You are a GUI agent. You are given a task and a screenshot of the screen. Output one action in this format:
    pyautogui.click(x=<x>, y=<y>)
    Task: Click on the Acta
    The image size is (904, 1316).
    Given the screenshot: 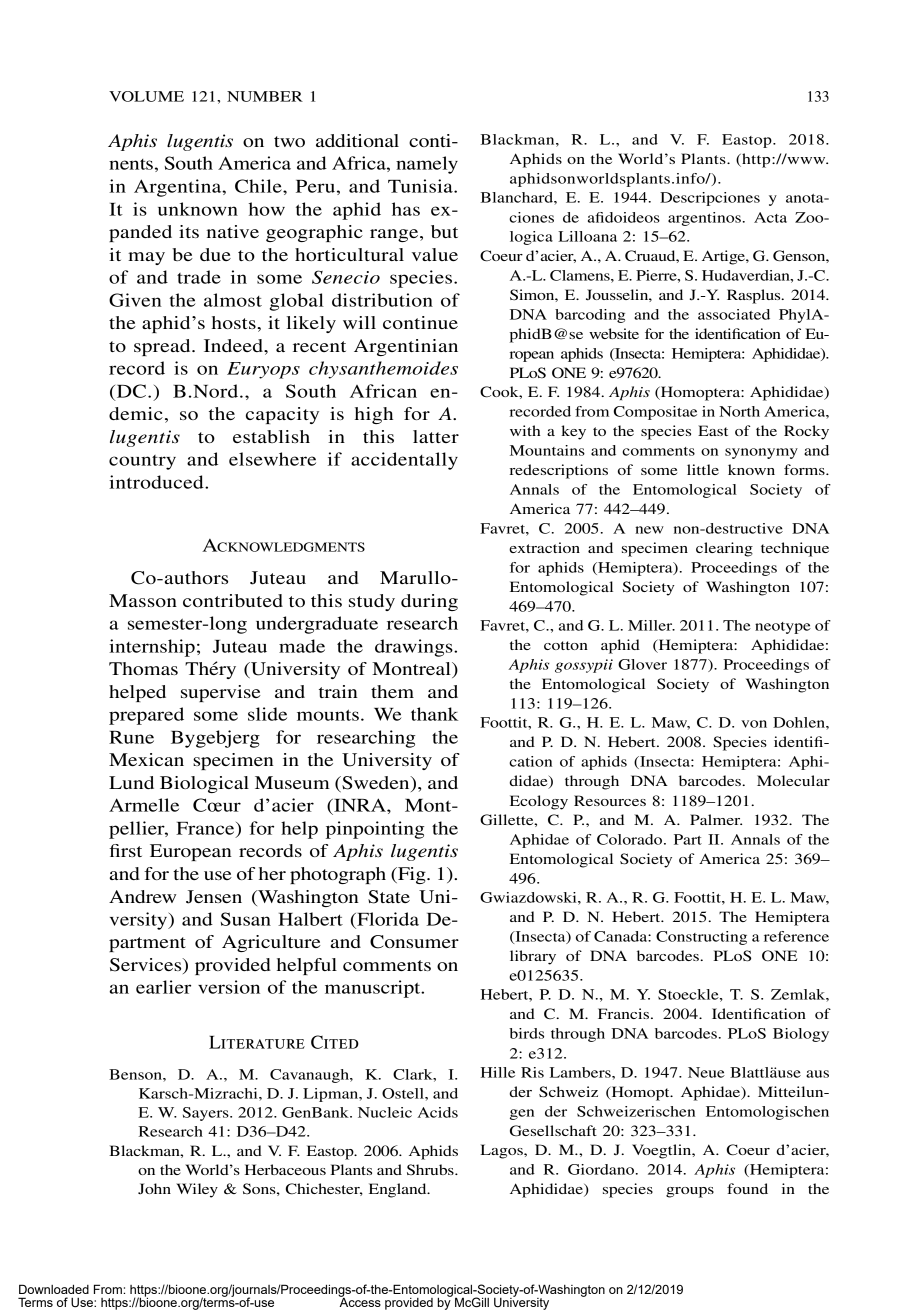 What is the action you would take?
    pyautogui.click(x=770, y=217)
